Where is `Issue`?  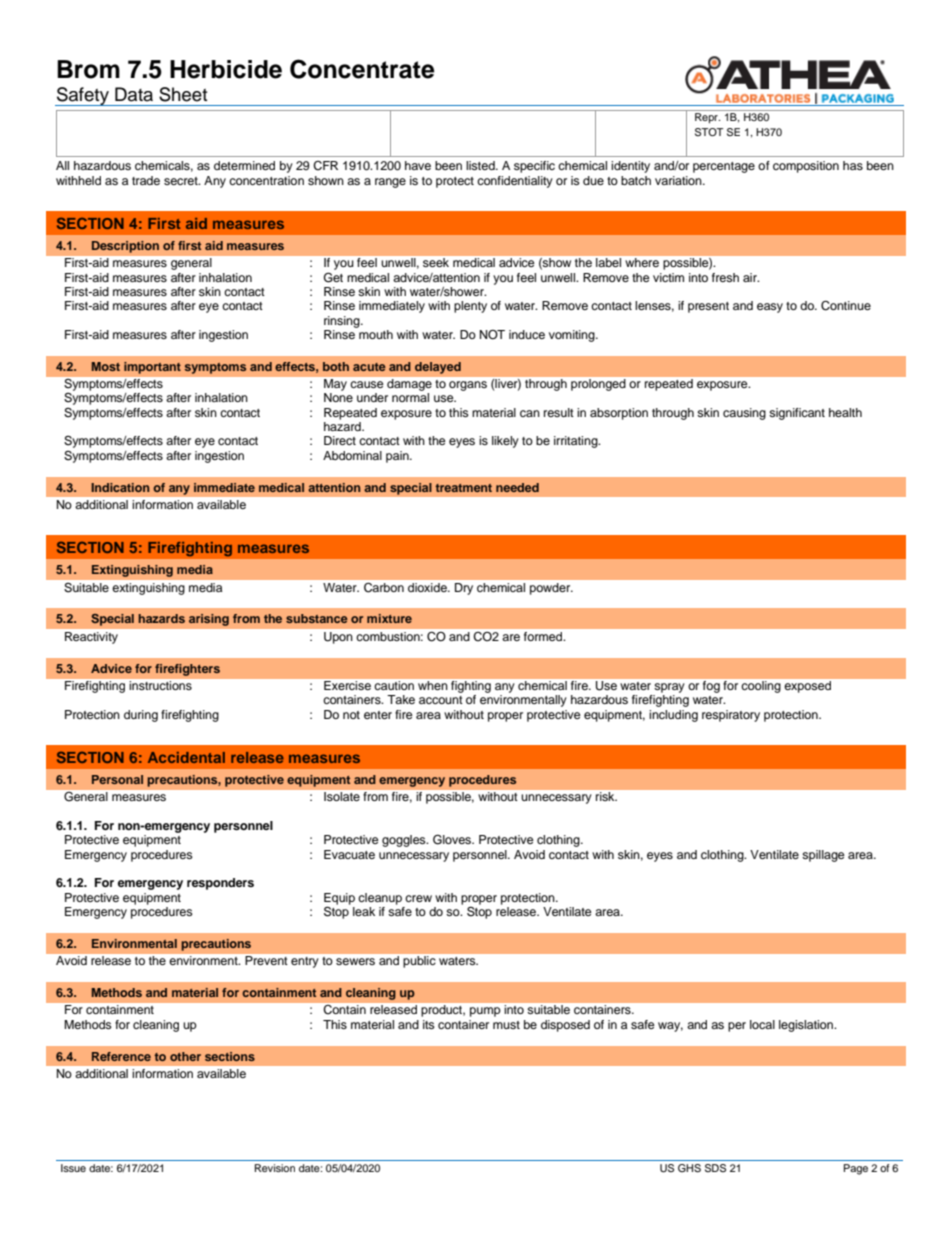
Issue is located at coordinates (73, 1168).
